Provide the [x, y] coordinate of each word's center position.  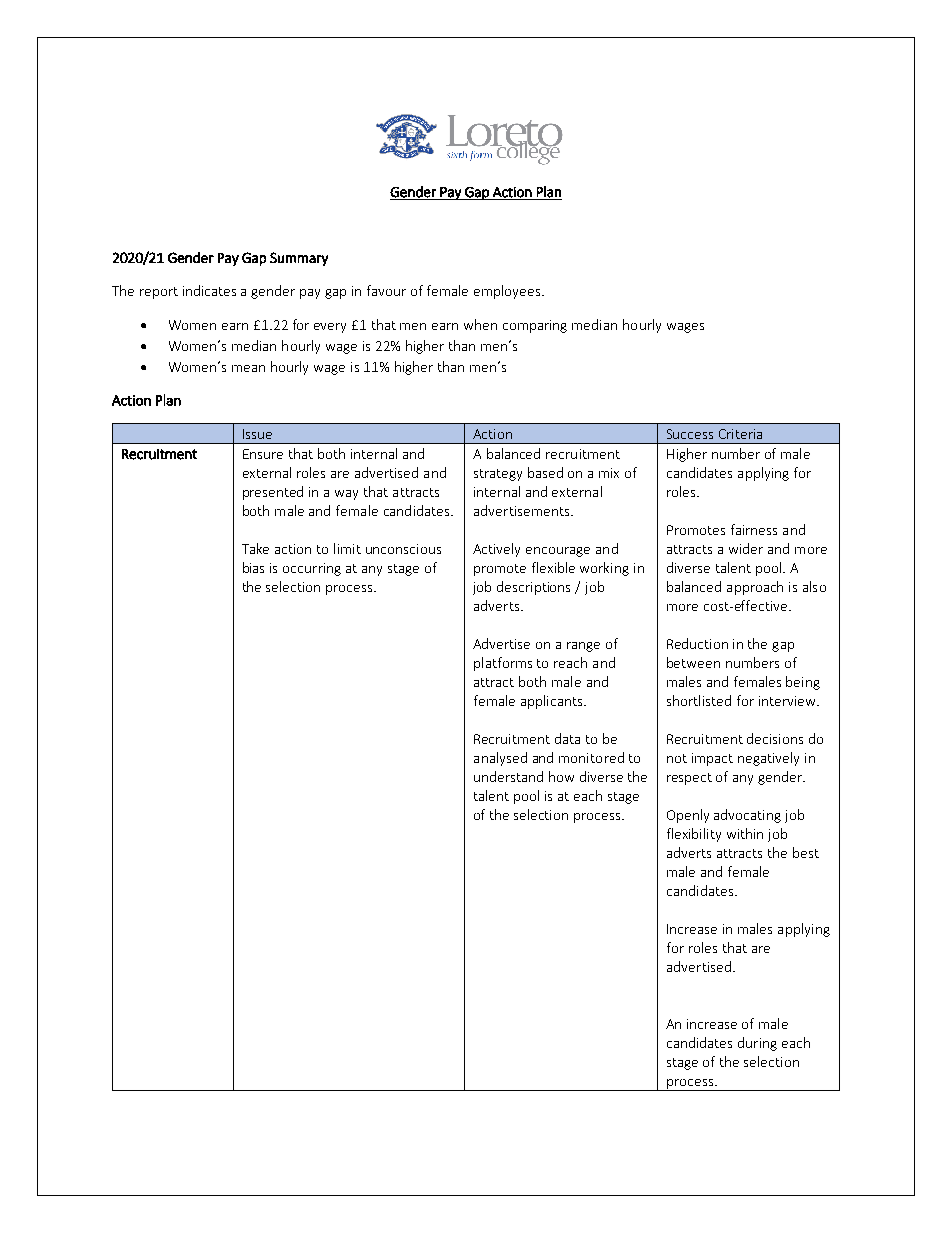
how [561, 776]
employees [508, 292]
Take [255, 548]
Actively [496, 550]
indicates [209, 290]
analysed [500, 759]
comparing [535, 326]
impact [712, 759]
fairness [754, 529]
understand [508, 776]
